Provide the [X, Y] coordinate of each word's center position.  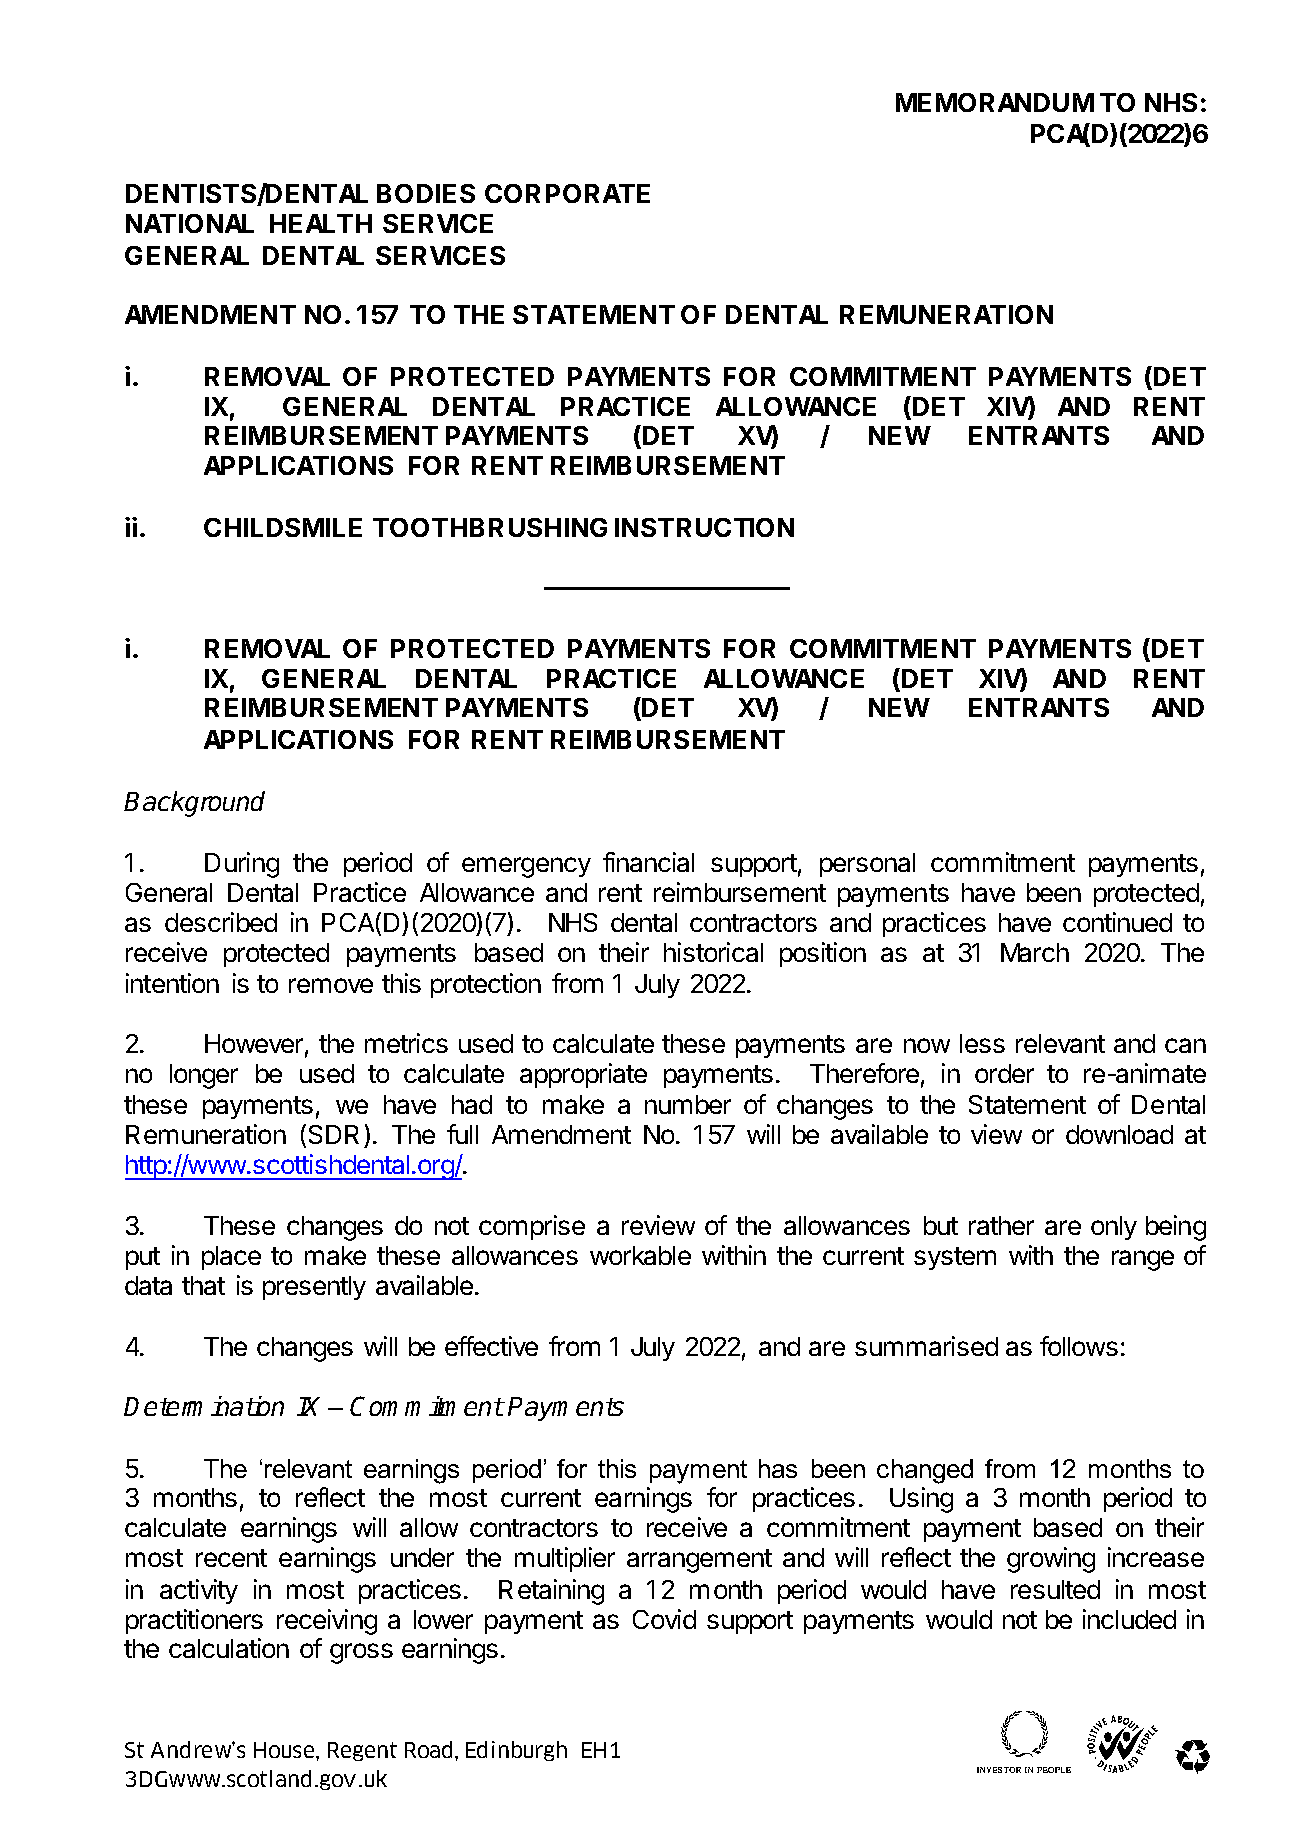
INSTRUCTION [704, 527]
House [285, 1750]
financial [648, 862]
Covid [664, 1619]
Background [194, 804]
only [1114, 1228]
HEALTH [321, 223]
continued [1117, 922]
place [231, 1258]
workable [640, 1255]
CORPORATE [567, 193]
